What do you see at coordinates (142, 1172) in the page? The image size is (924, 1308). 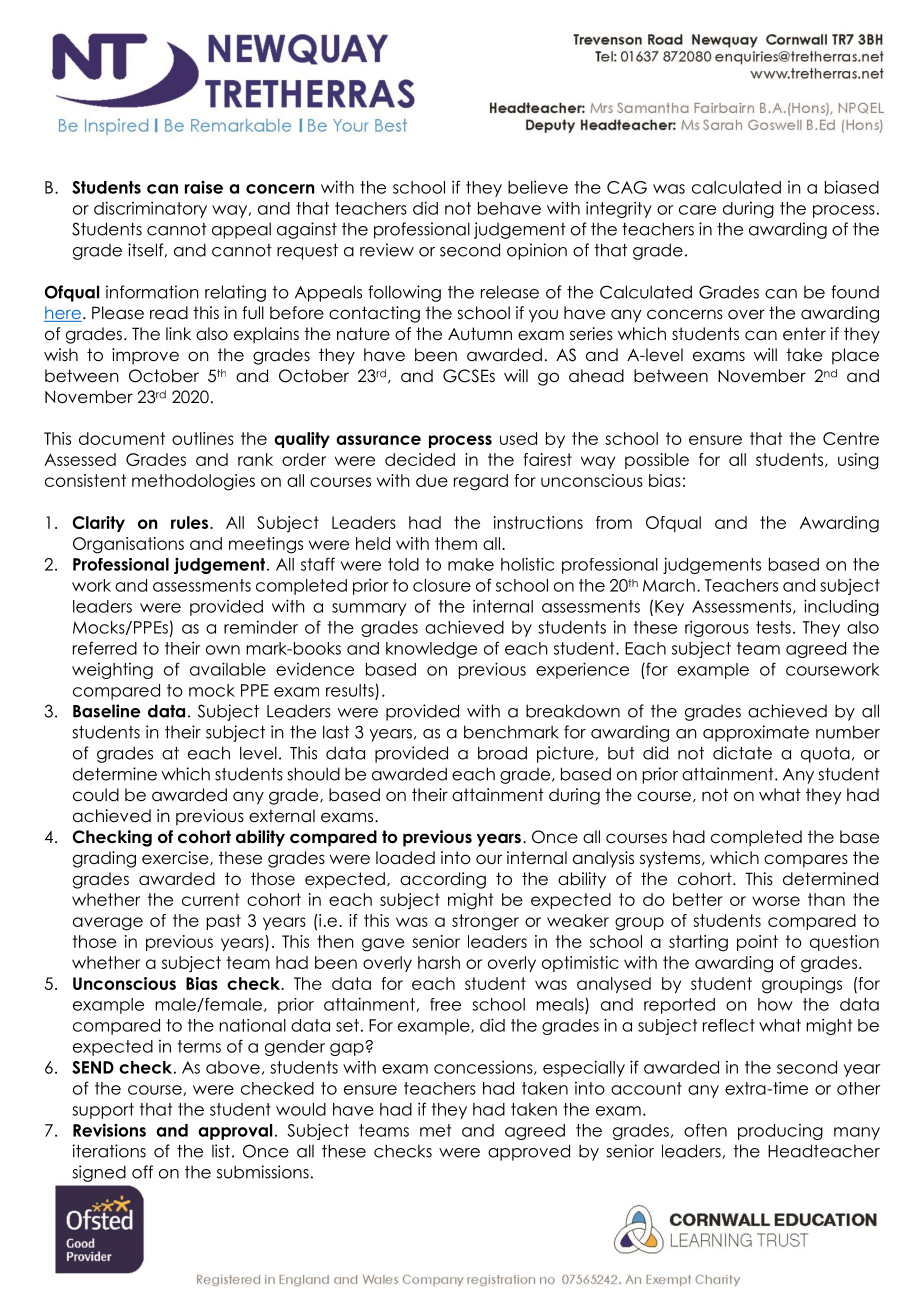 I see `off` at bounding box center [142, 1172].
